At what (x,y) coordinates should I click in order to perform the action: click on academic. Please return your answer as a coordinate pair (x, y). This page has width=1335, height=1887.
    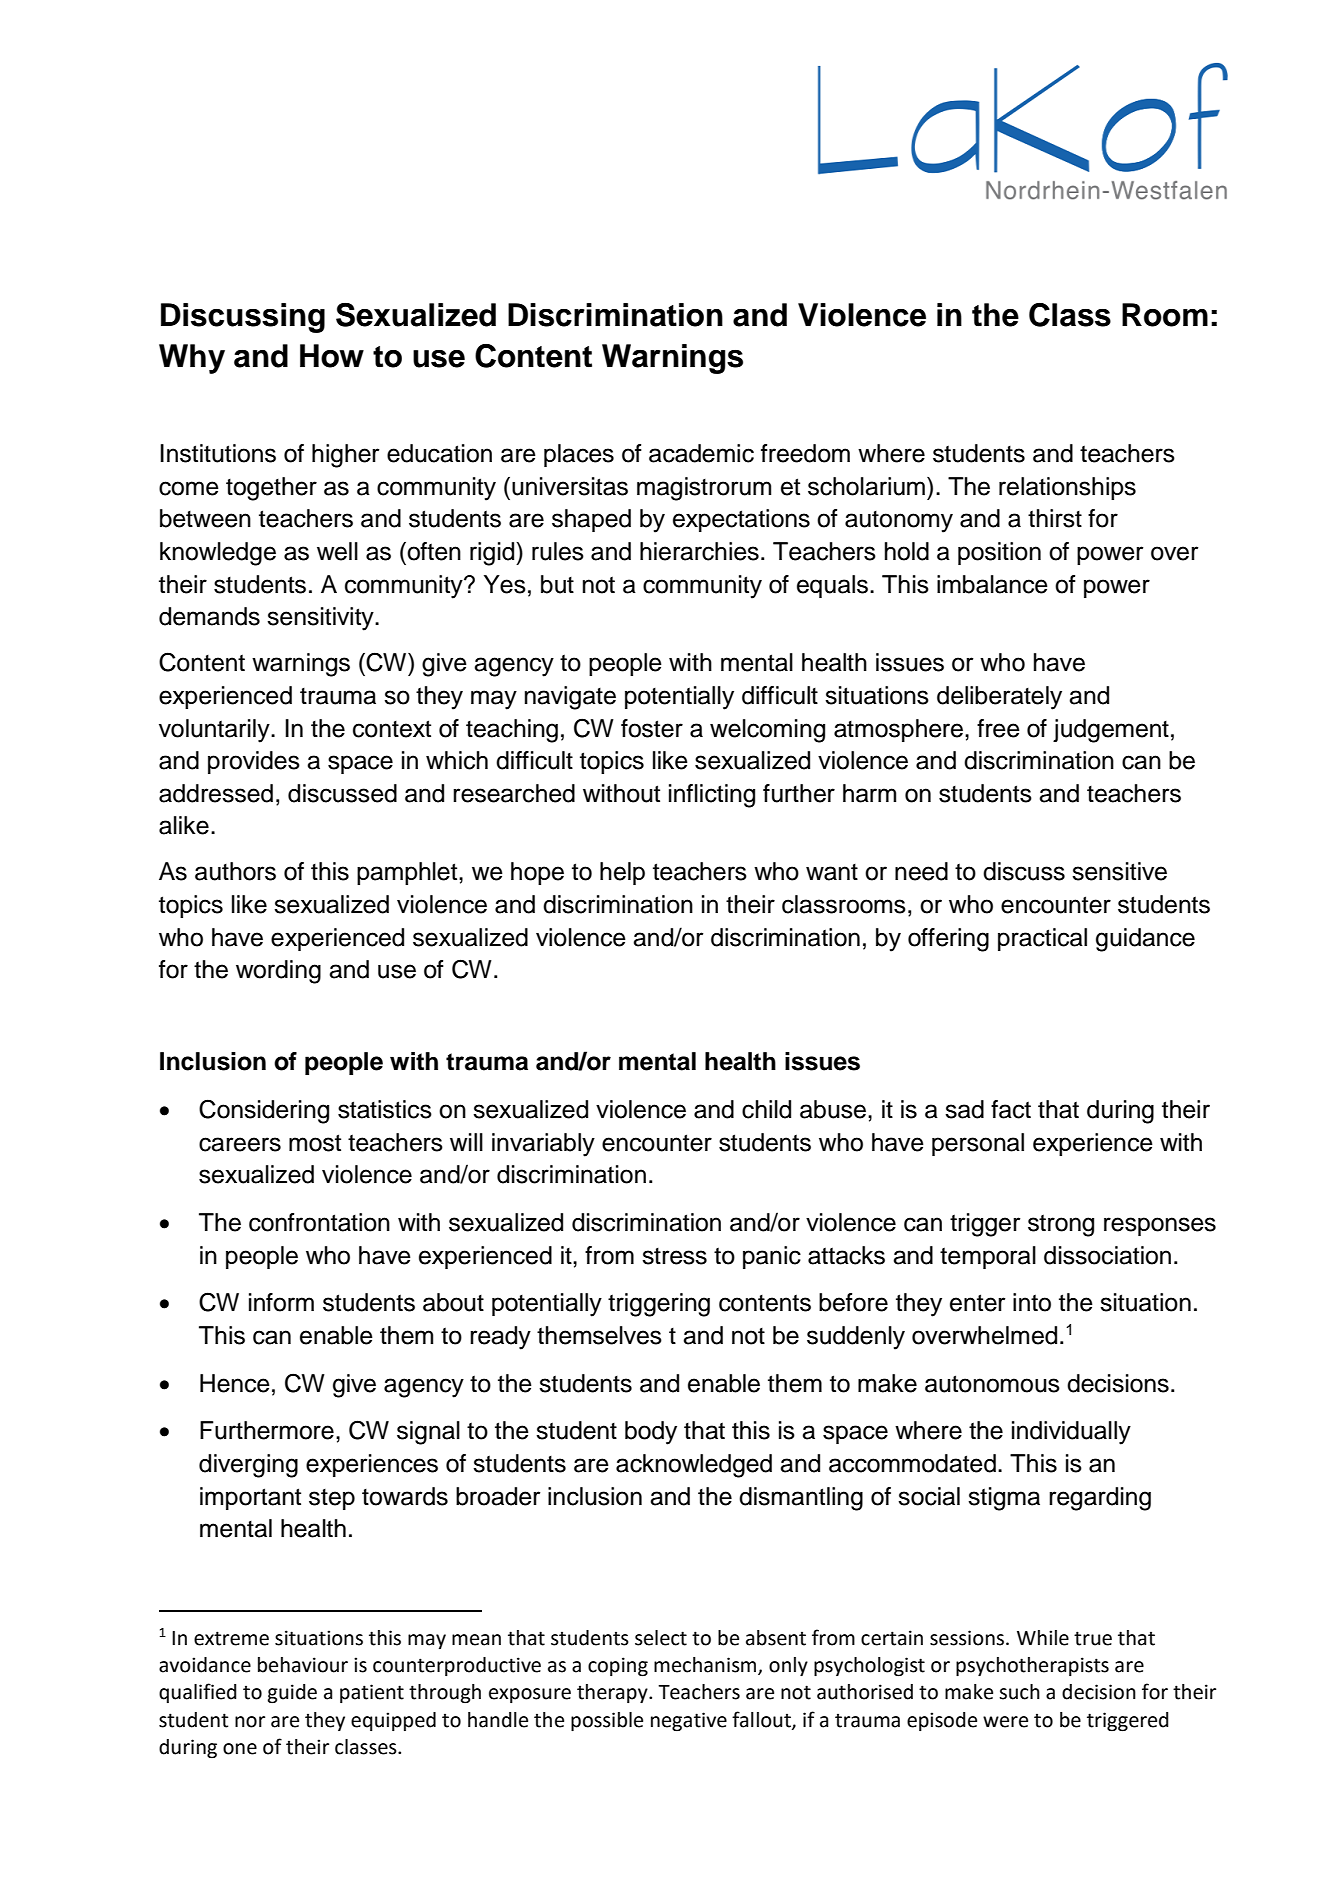
    Looking at the image, I should click on (701, 453).
